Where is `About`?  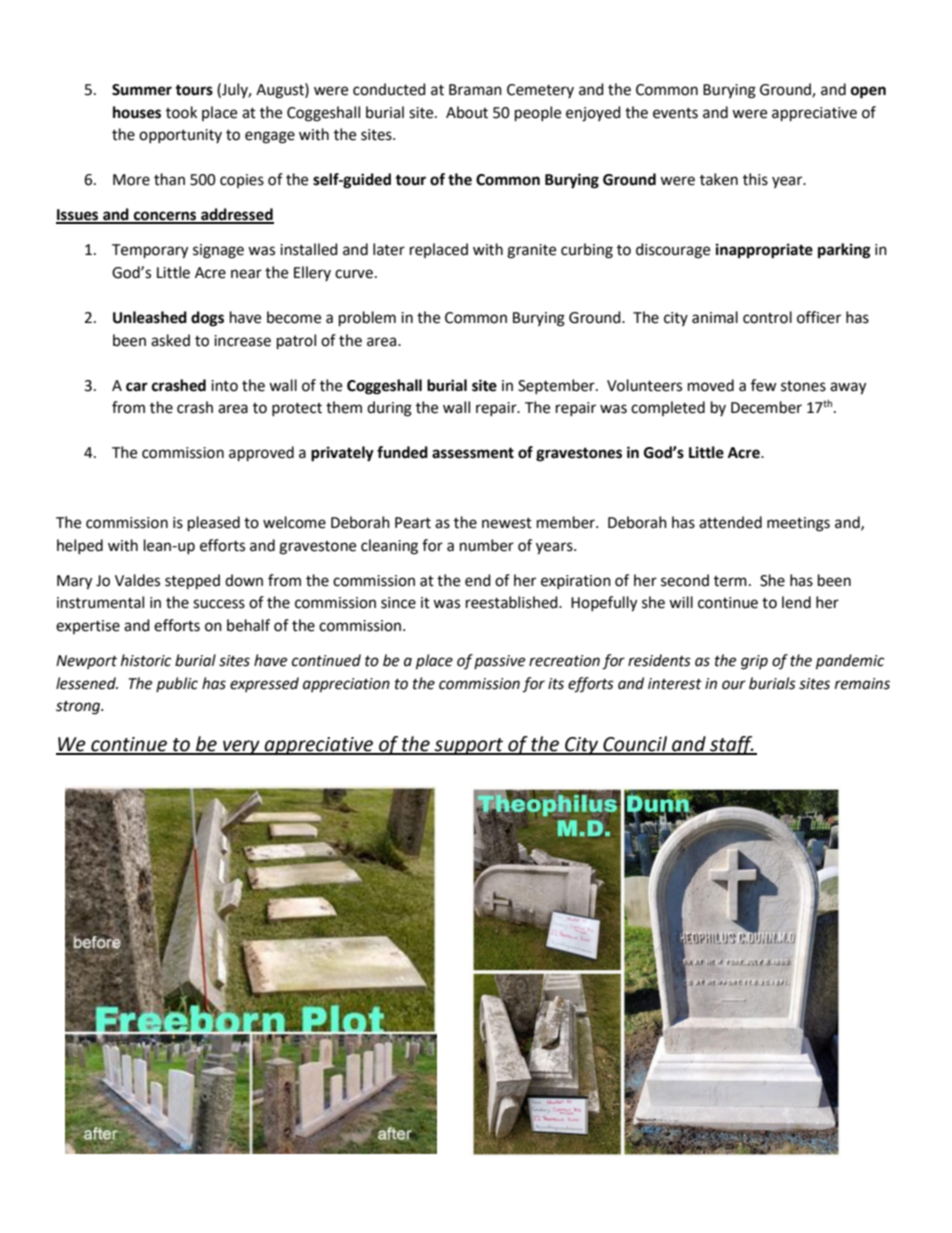
About is located at coordinates (467, 112).
